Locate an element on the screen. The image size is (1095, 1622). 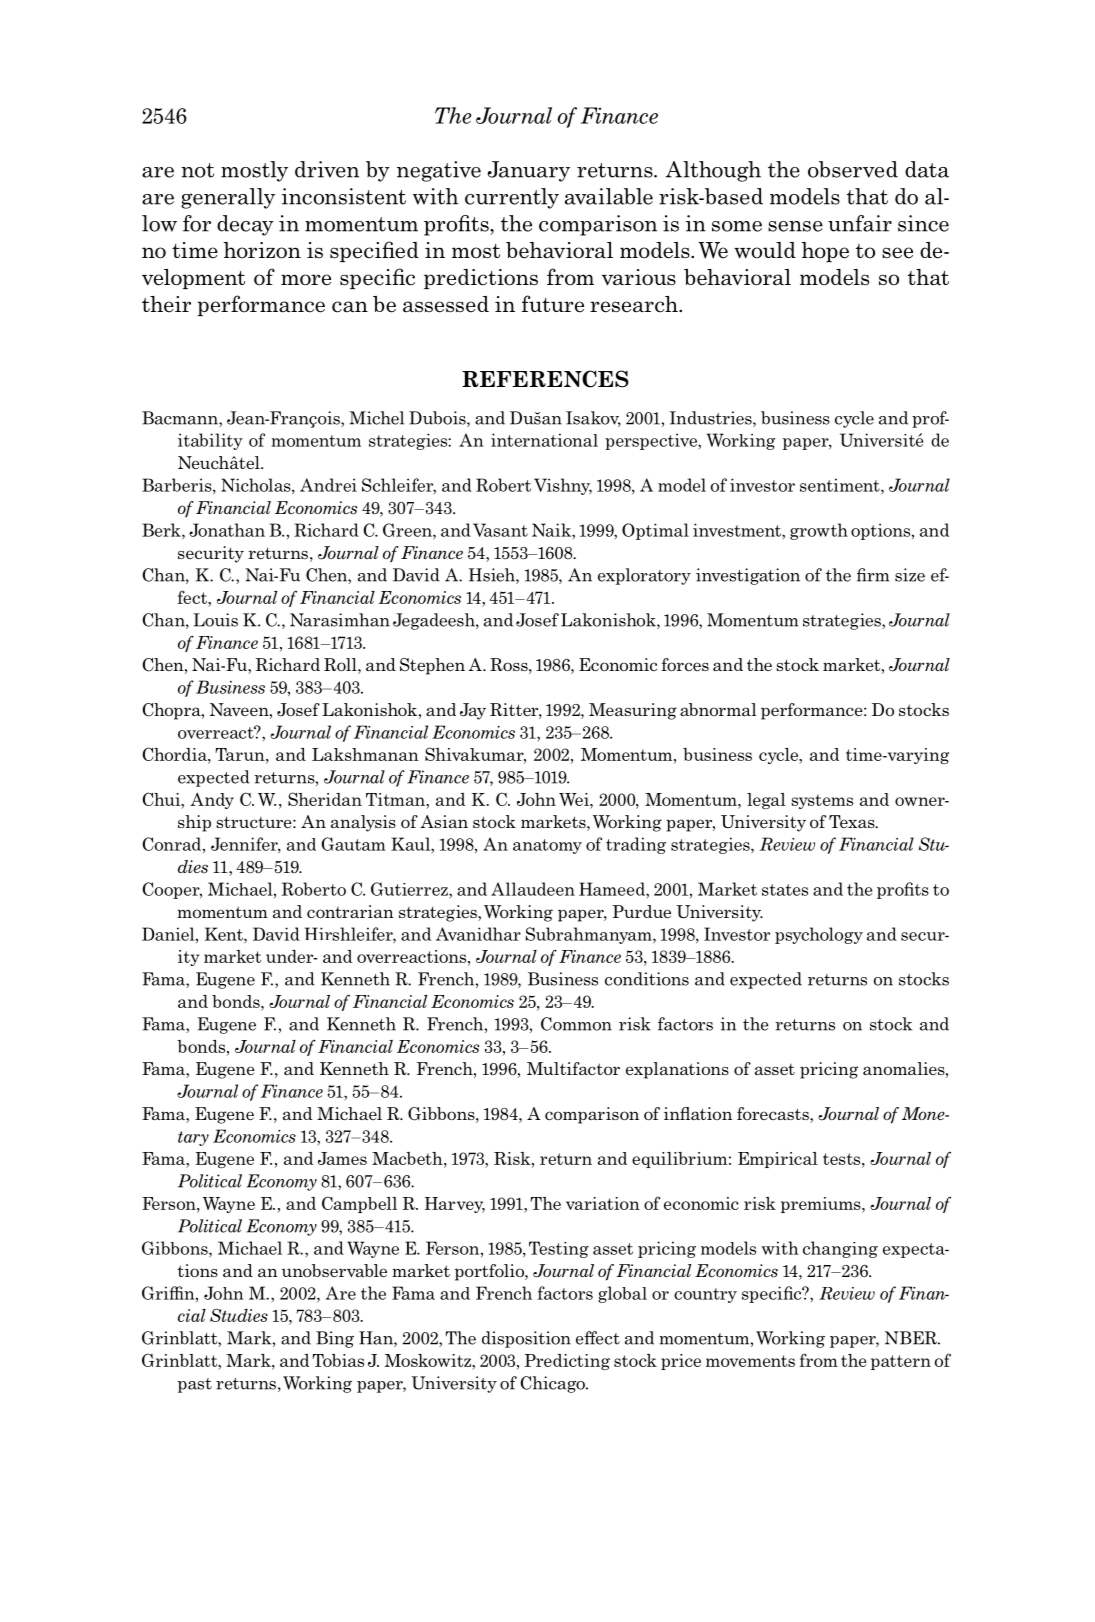
currently is located at coordinates (512, 198).
